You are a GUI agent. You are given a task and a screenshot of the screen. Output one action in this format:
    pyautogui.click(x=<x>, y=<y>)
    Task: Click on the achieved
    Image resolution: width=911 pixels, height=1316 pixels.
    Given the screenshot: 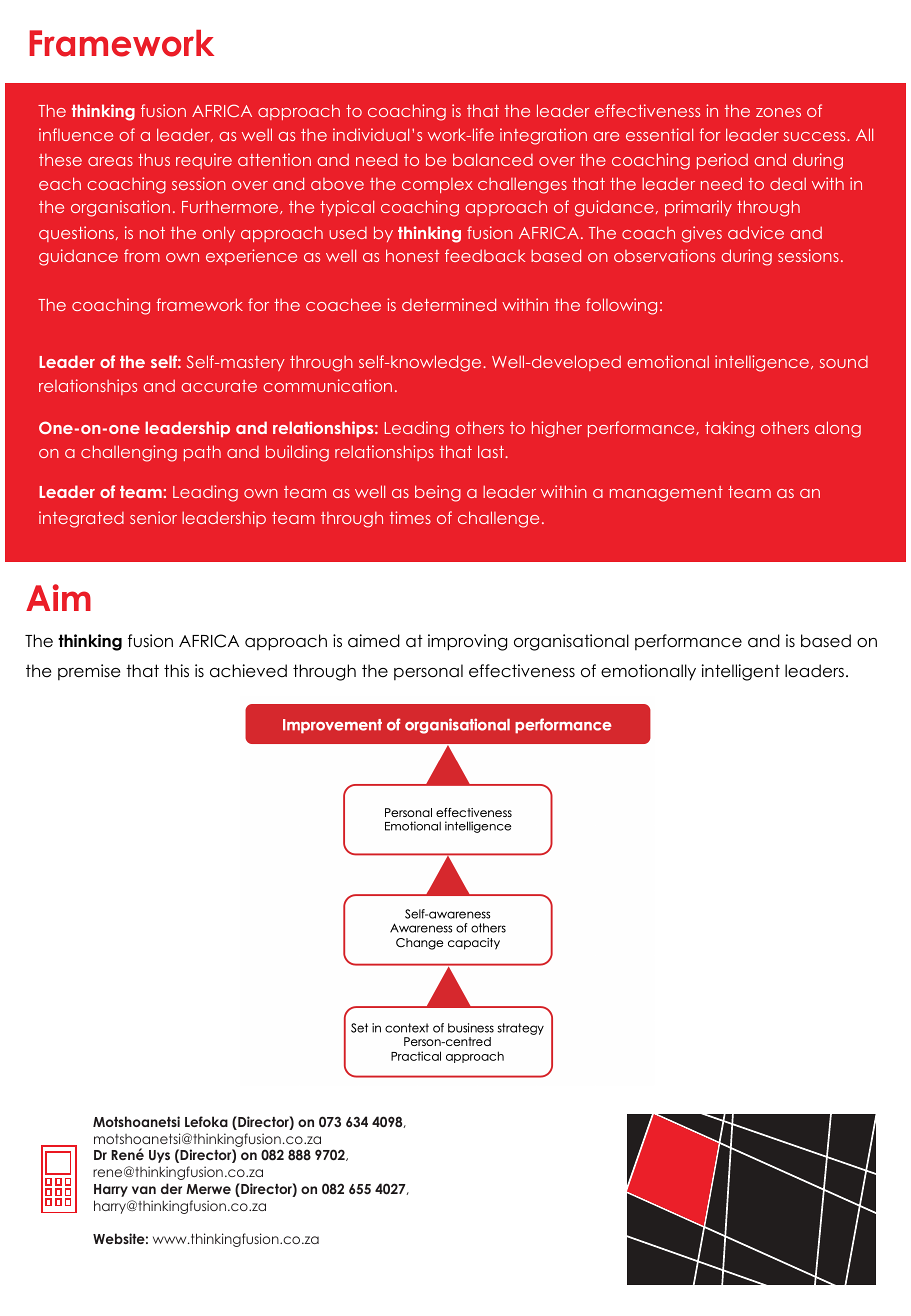 What is the action you would take?
    pyautogui.click(x=248, y=671)
